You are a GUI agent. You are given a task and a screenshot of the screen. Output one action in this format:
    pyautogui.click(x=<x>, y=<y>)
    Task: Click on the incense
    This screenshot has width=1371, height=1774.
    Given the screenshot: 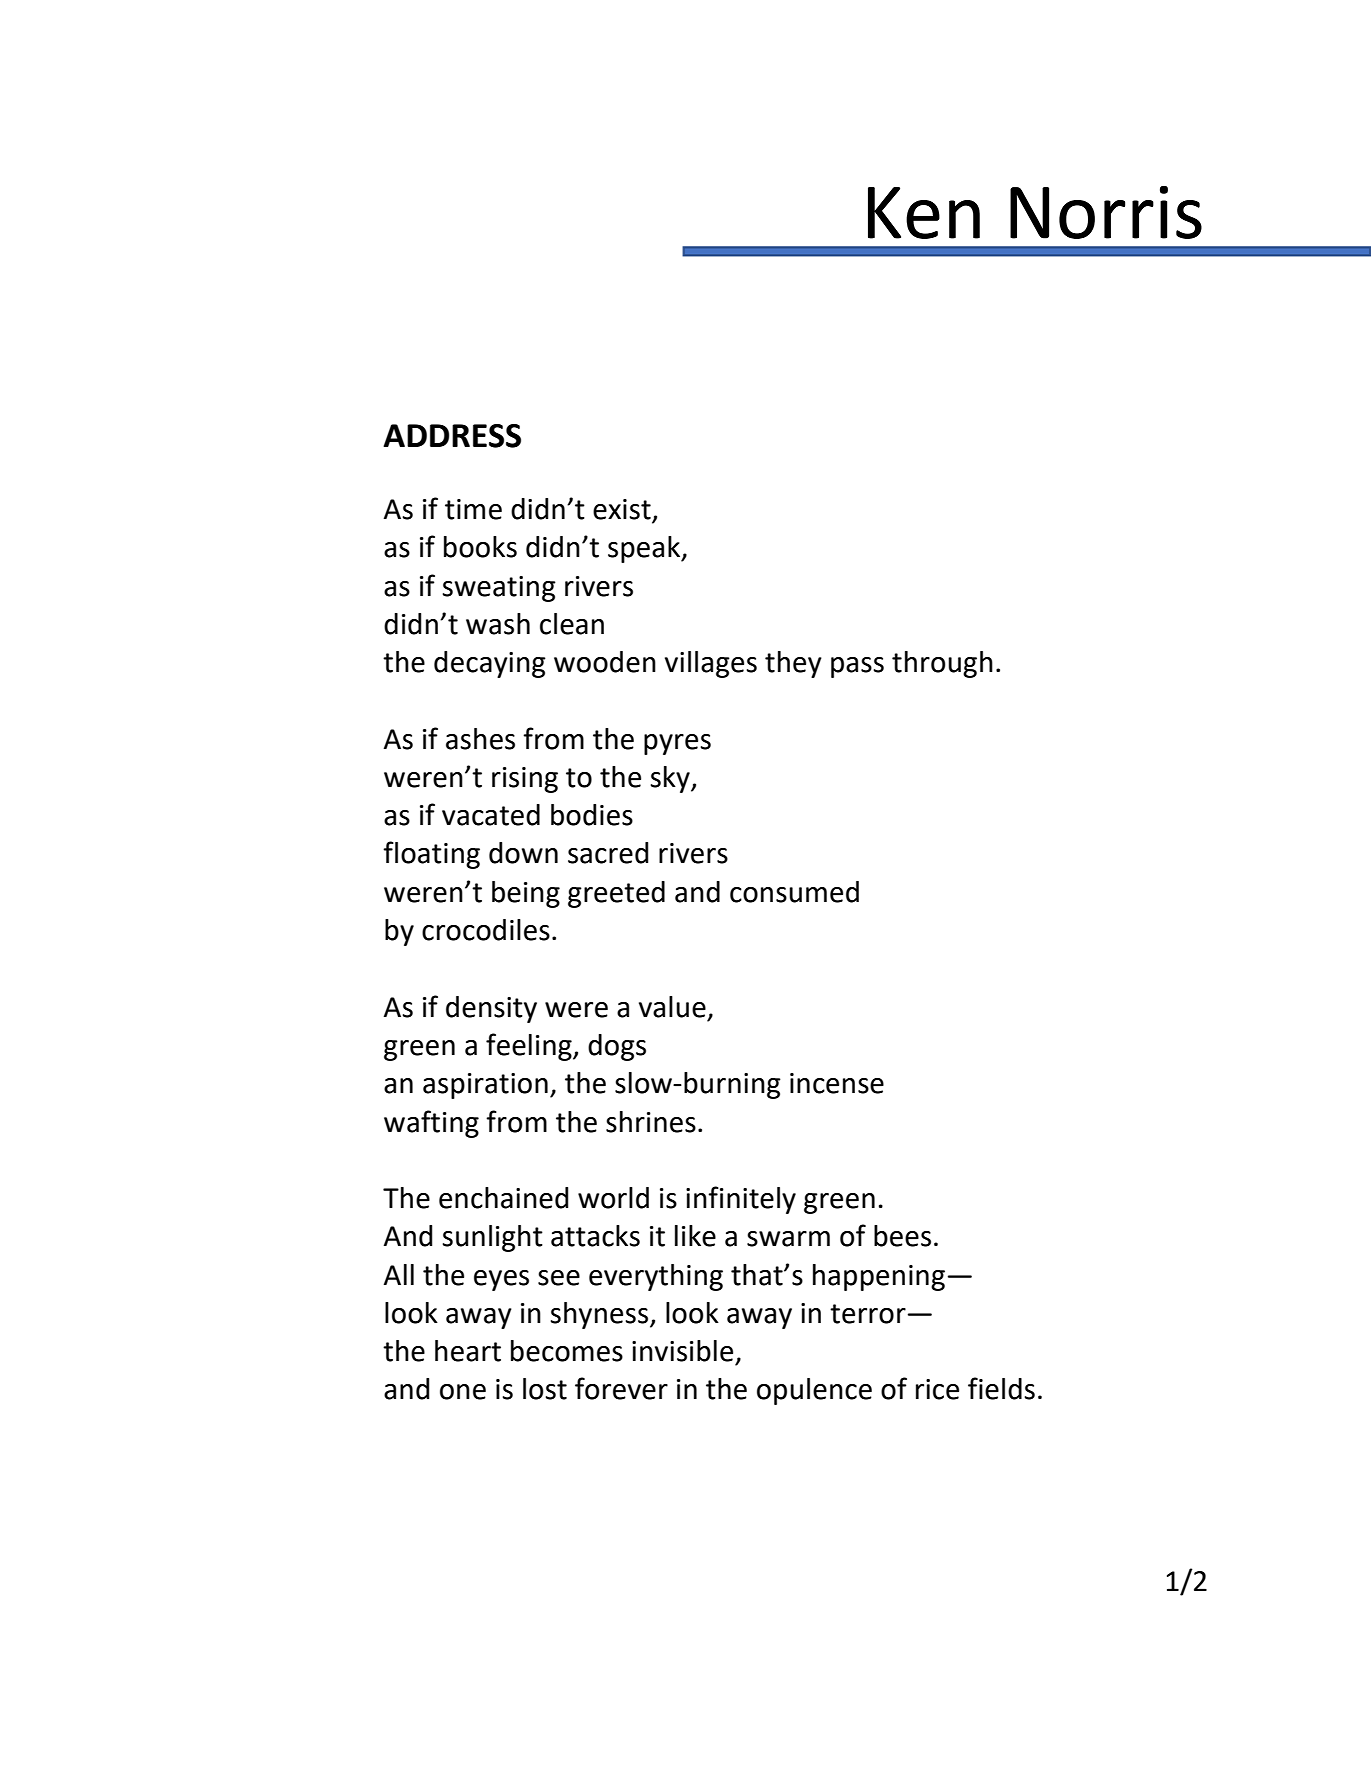 What is the action you would take?
    pyautogui.click(x=837, y=1083)
